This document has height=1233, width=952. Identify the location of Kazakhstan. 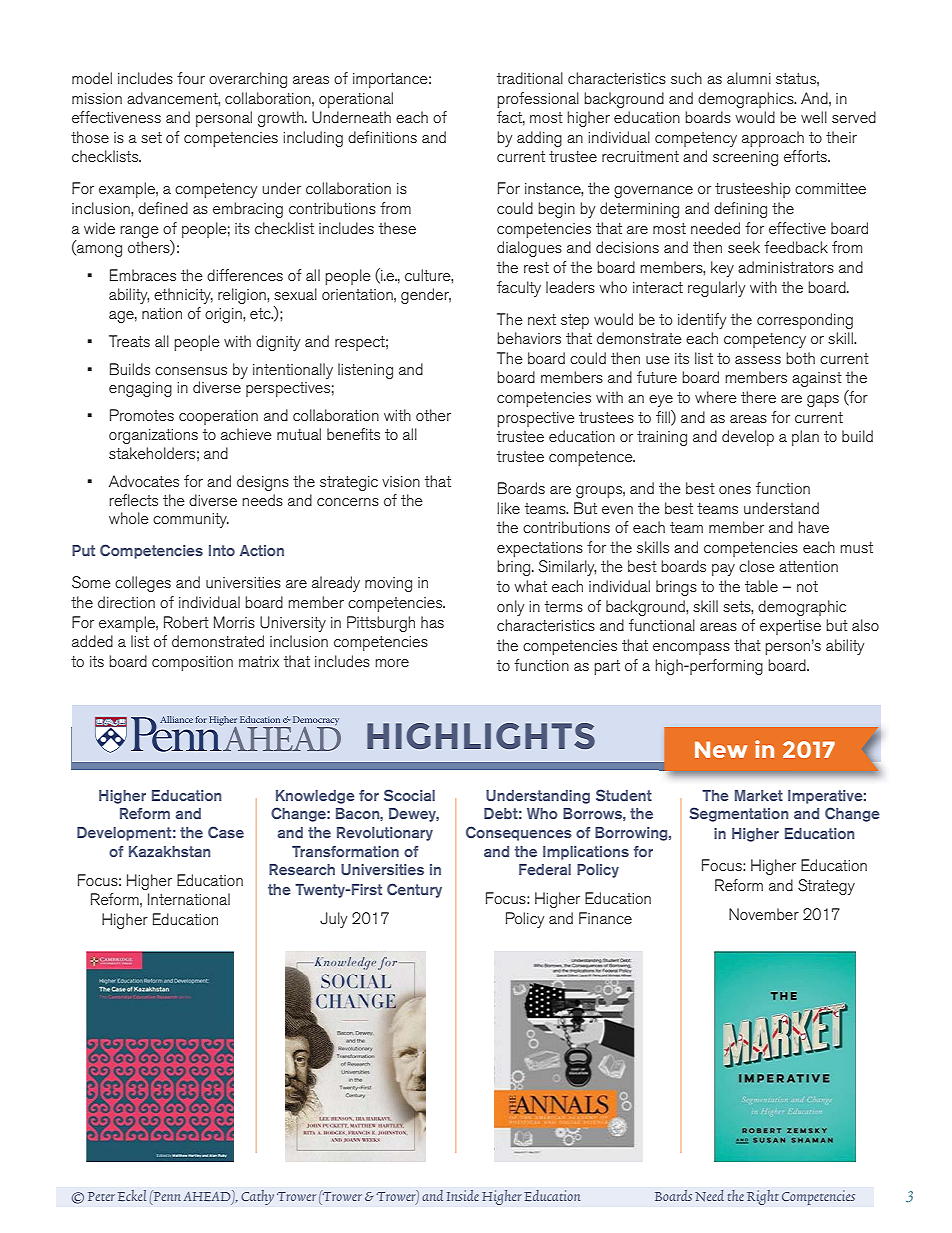
(169, 851).
